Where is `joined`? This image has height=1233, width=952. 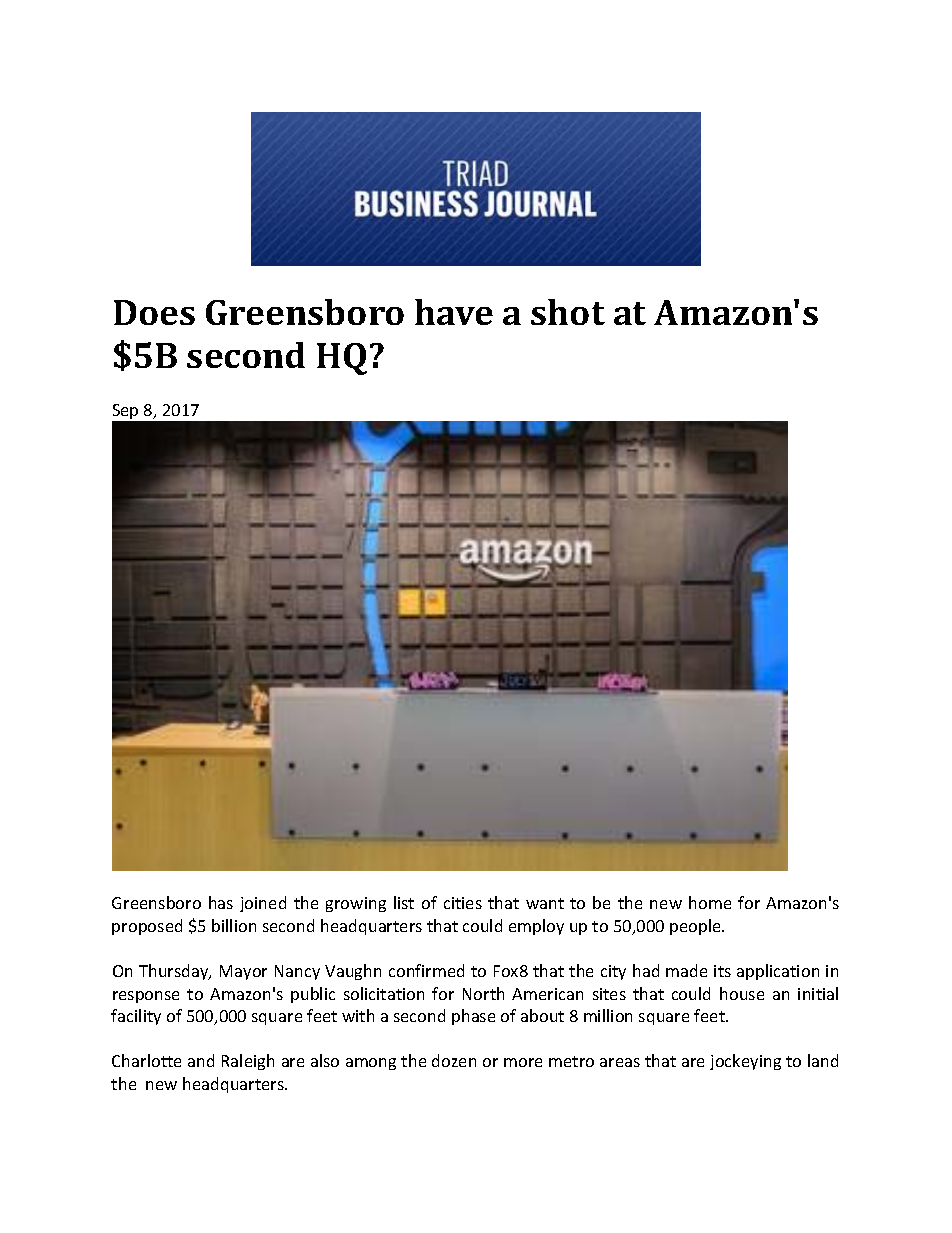
joined is located at coordinates (263, 904).
